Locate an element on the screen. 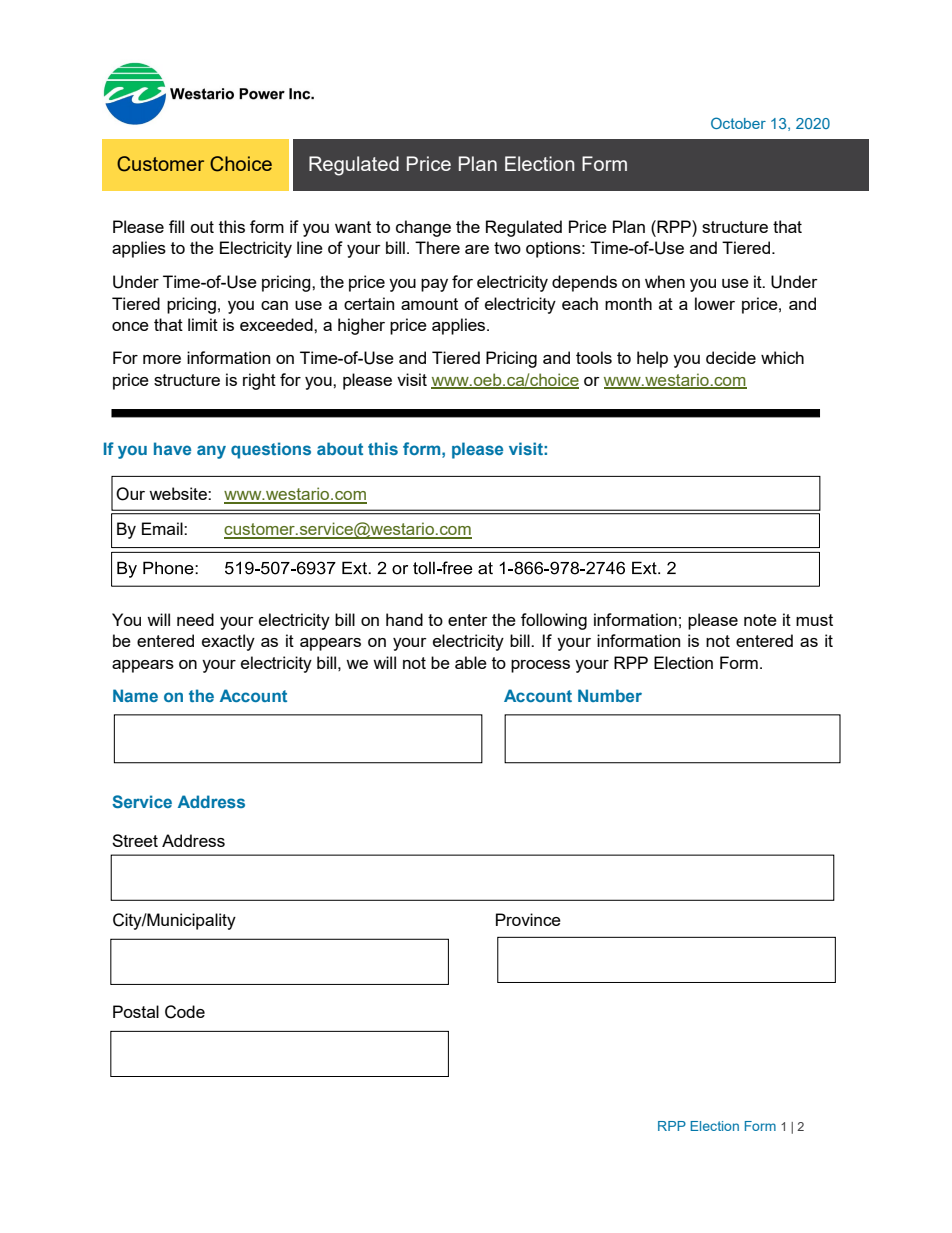 The width and height of the screenshot is (952, 1233). Number is located at coordinates (610, 695).
